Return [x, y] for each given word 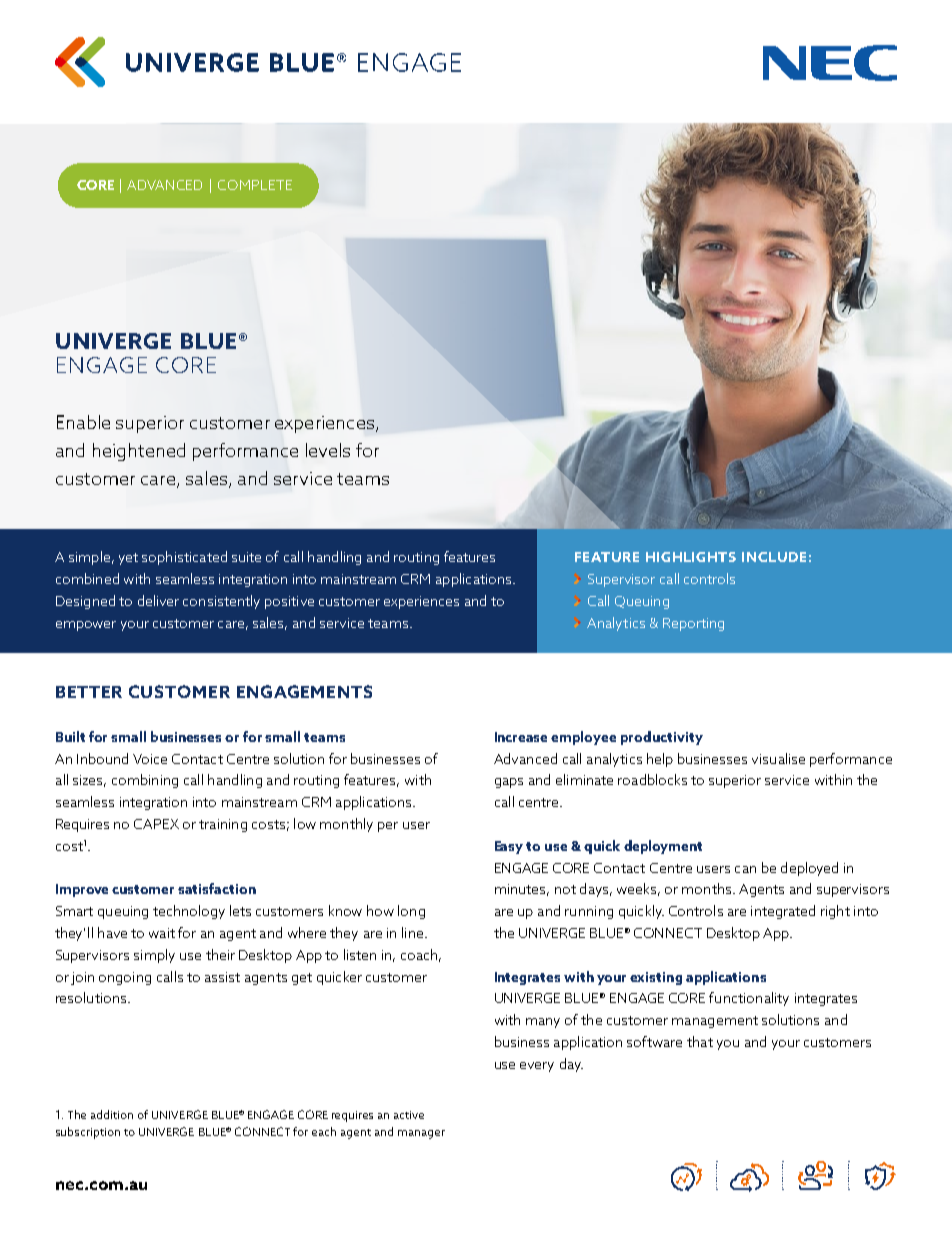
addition [112, 1114]
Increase [521, 737]
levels [328, 450]
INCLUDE [774, 557]
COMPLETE [255, 185]
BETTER [89, 692]
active [409, 1115]
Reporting [693, 624]
